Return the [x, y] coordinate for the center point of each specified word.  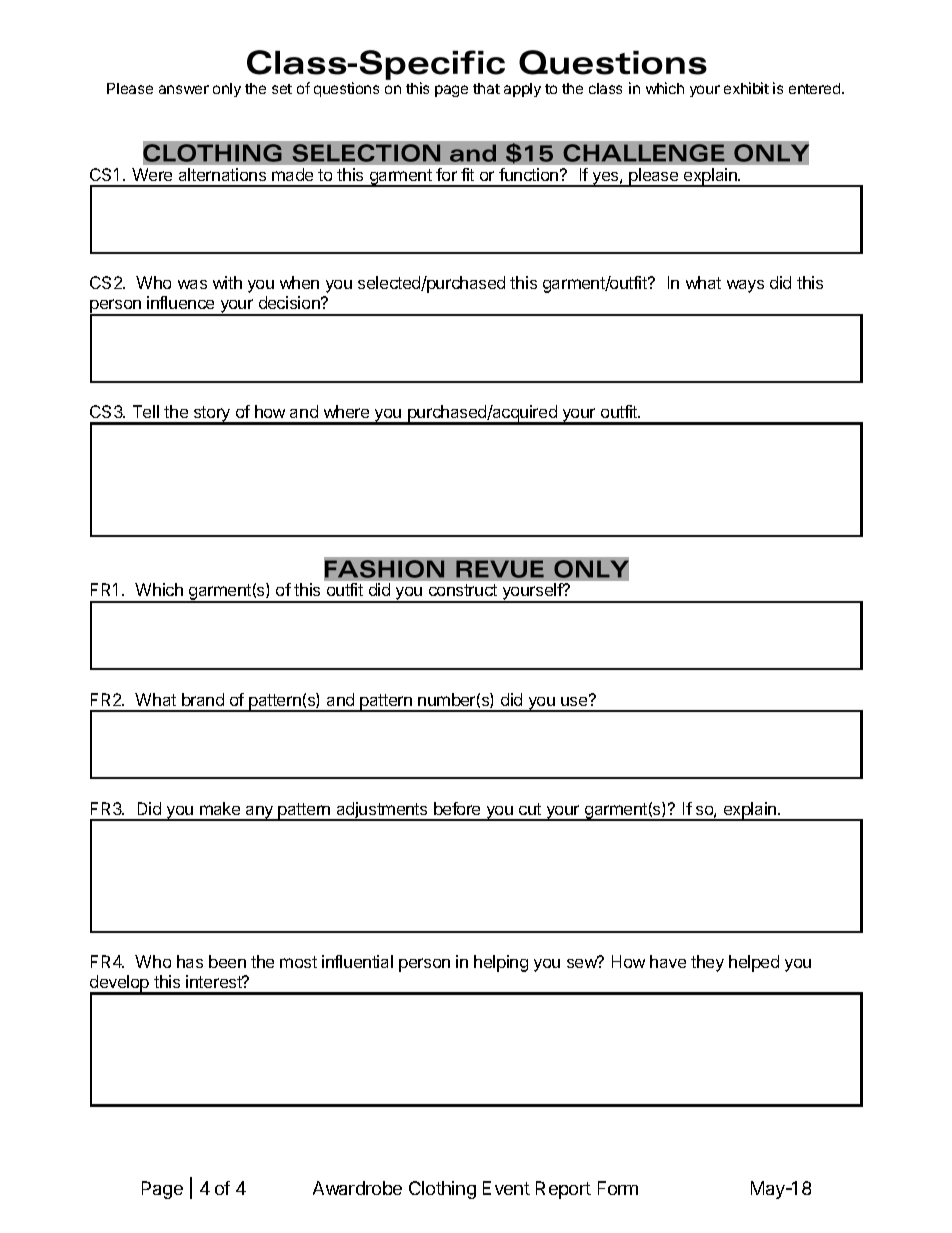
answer [184, 89]
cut [530, 809]
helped [754, 963]
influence [180, 302]
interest [215, 981]
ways [745, 286]
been [227, 961]
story [212, 415]
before [457, 808]
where [346, 411]
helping [501, 963]
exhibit [746, 88]
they [707, 963]
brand [203, 699]
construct [463, 590]
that [486, 88]
